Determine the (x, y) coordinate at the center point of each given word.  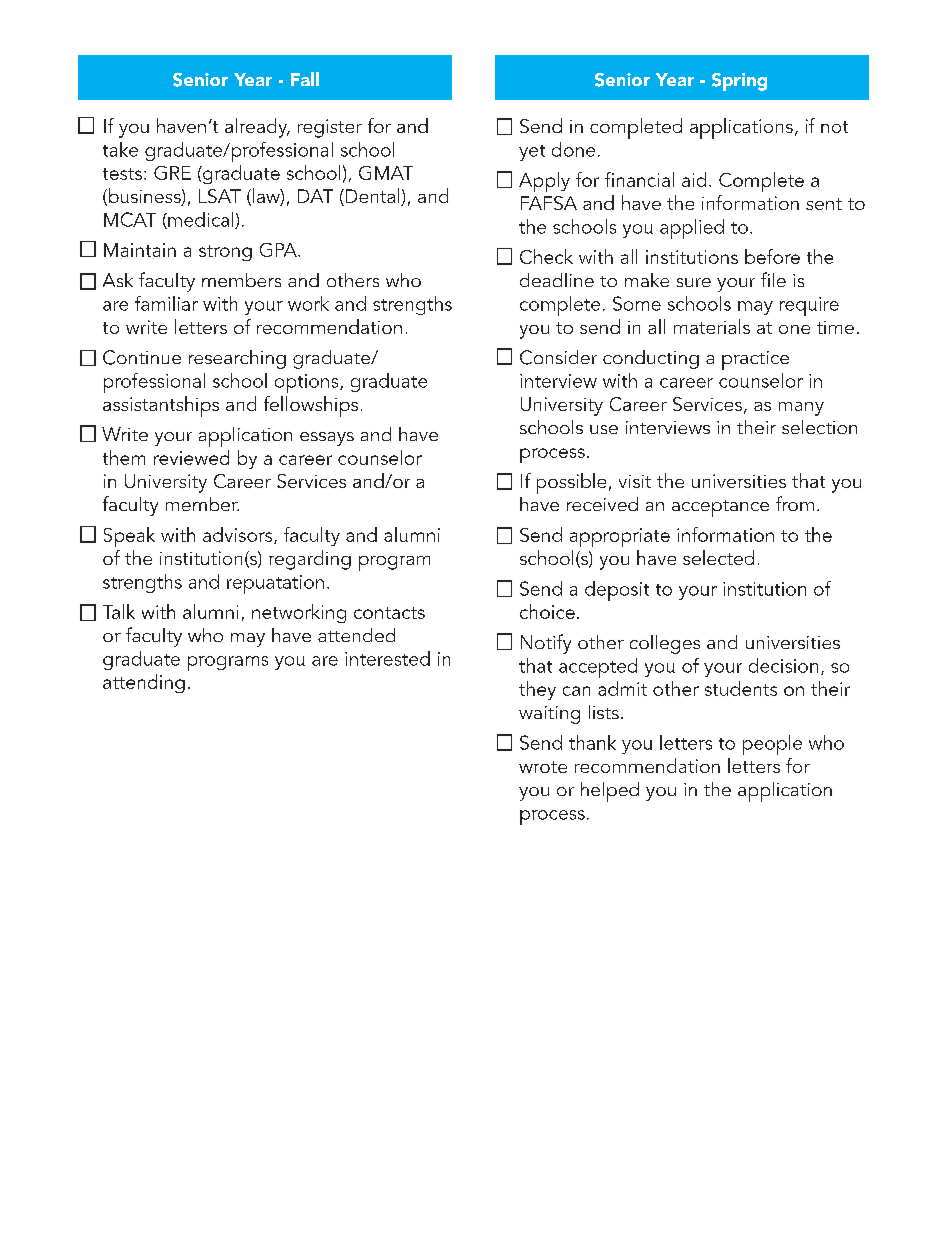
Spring (739, 82)
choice (547, 611)
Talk (119, 611)
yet (532, 153)
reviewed (191, 457)
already (257, 128)
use (604, 429)
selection (819, 427)
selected (718, 557)
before (772, 256)
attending (144, 683)
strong (225, 253)
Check (546, 256)
